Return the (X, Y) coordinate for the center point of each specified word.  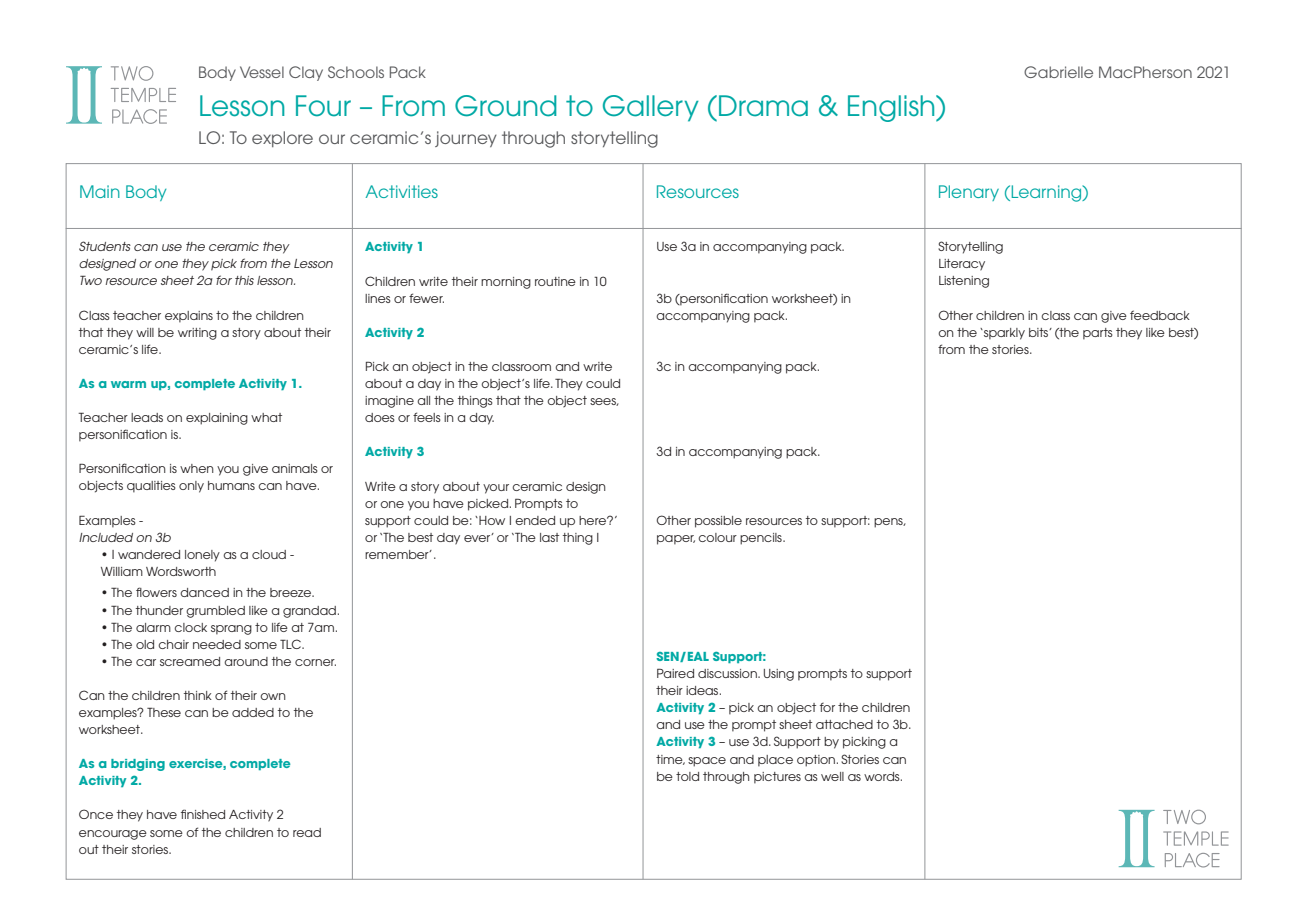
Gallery (651, 108)
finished (203, 814)
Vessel (262, 72)
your (496, 489)
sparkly (1003, 334)
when (197, 468)
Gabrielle (1058, 72)
